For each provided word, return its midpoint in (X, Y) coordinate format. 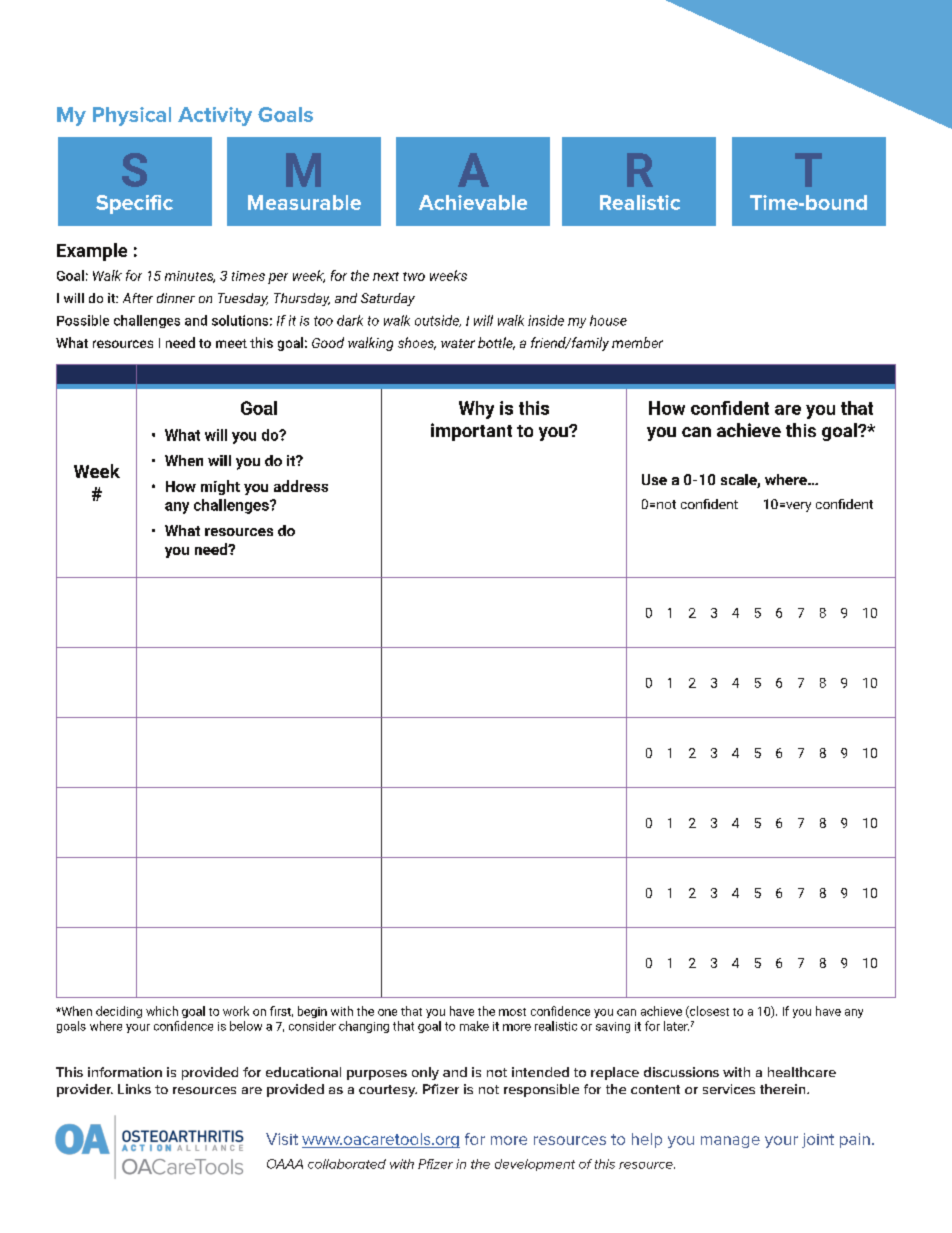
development (535, 1165)
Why (476, 410)
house (608, 320)
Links (134, 1089)
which (162, 1011)
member (637, 342)
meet (231, 343)
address (301, 486)
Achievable (473, 202)
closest (708, 1012)
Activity (215, 116)
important (471, 432)
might (220, 487)
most (512, 1012)
